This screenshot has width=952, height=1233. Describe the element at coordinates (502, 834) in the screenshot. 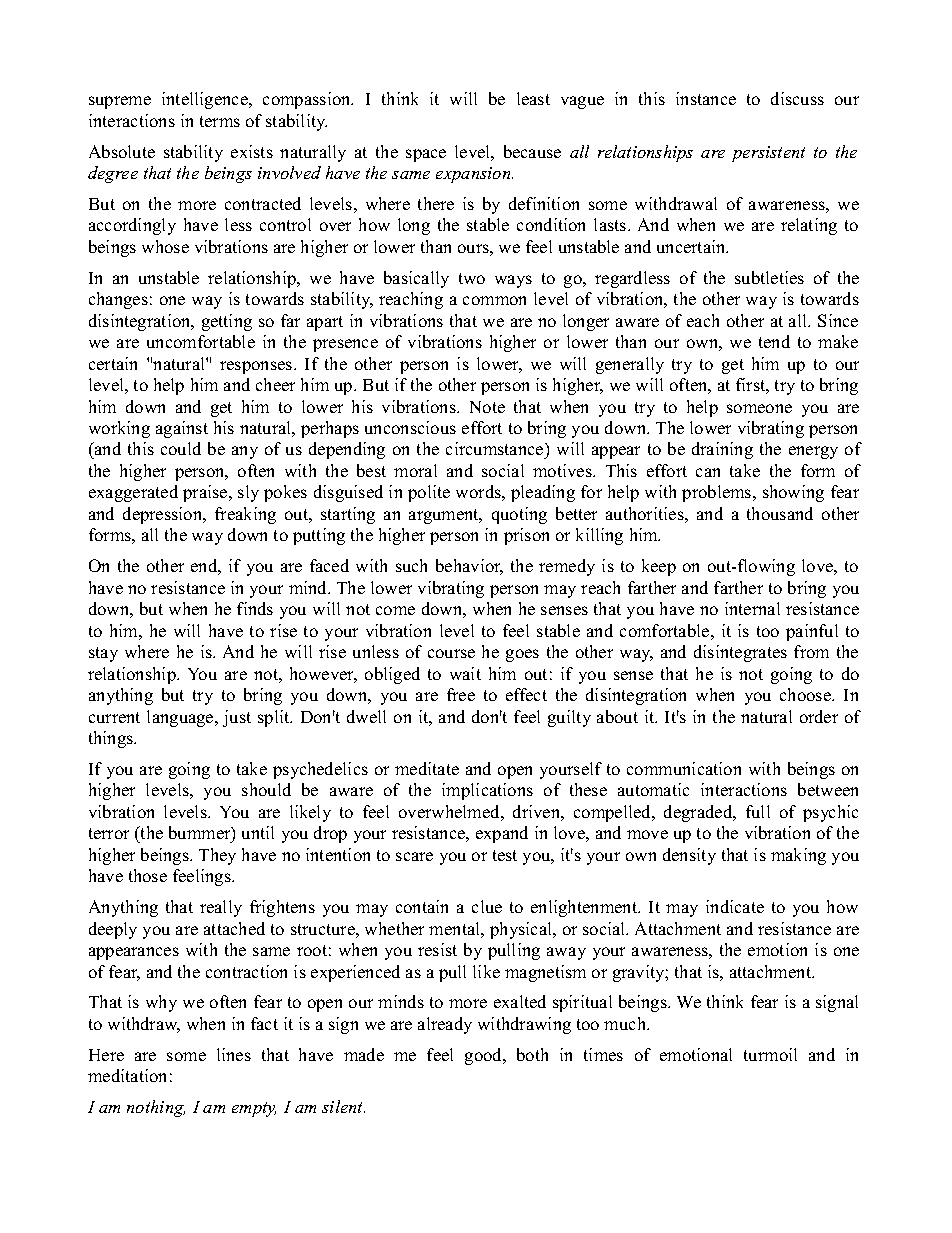

I see `expand` at that location.
